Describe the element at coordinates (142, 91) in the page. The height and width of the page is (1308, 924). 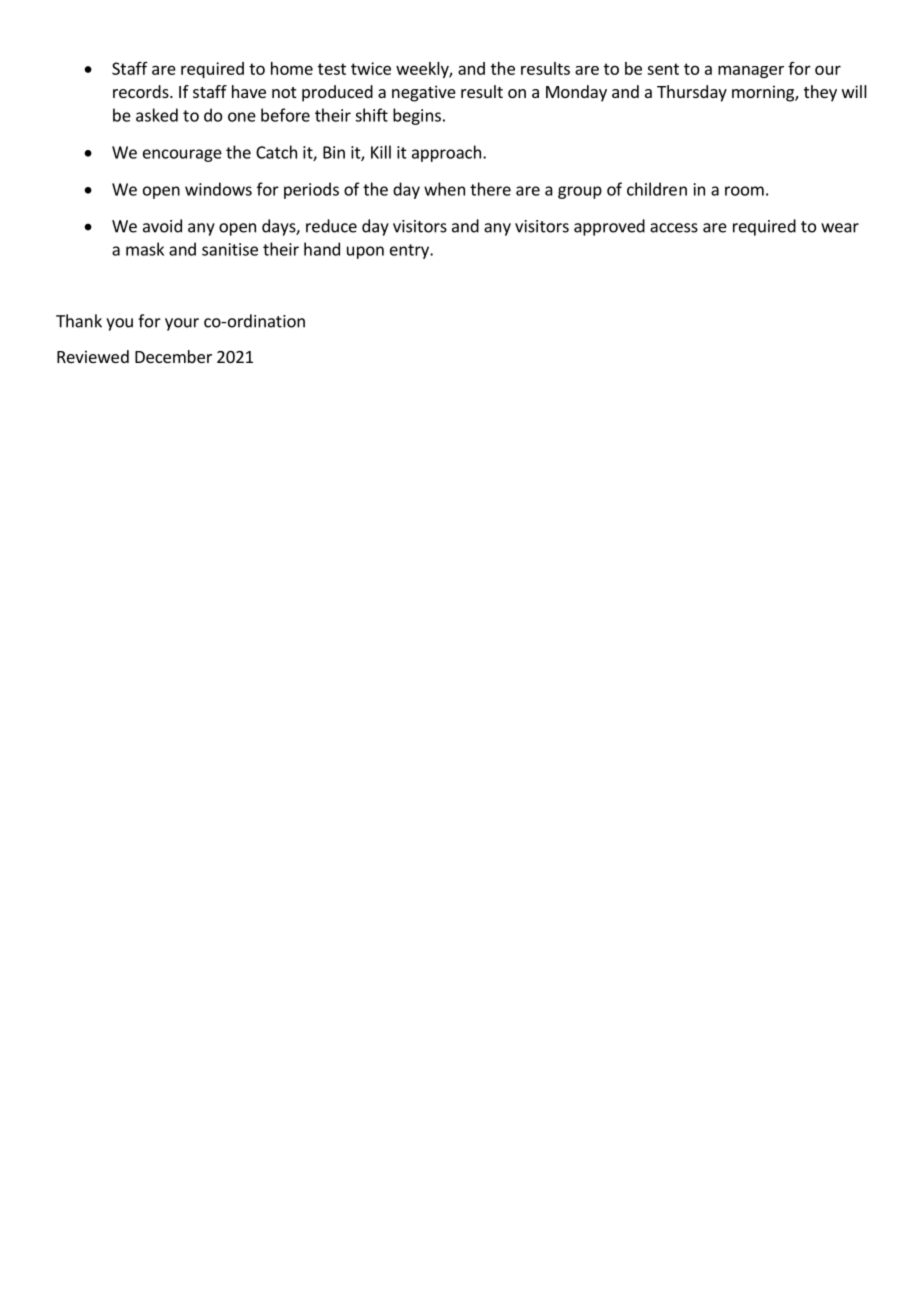
I see `records` at that location.
